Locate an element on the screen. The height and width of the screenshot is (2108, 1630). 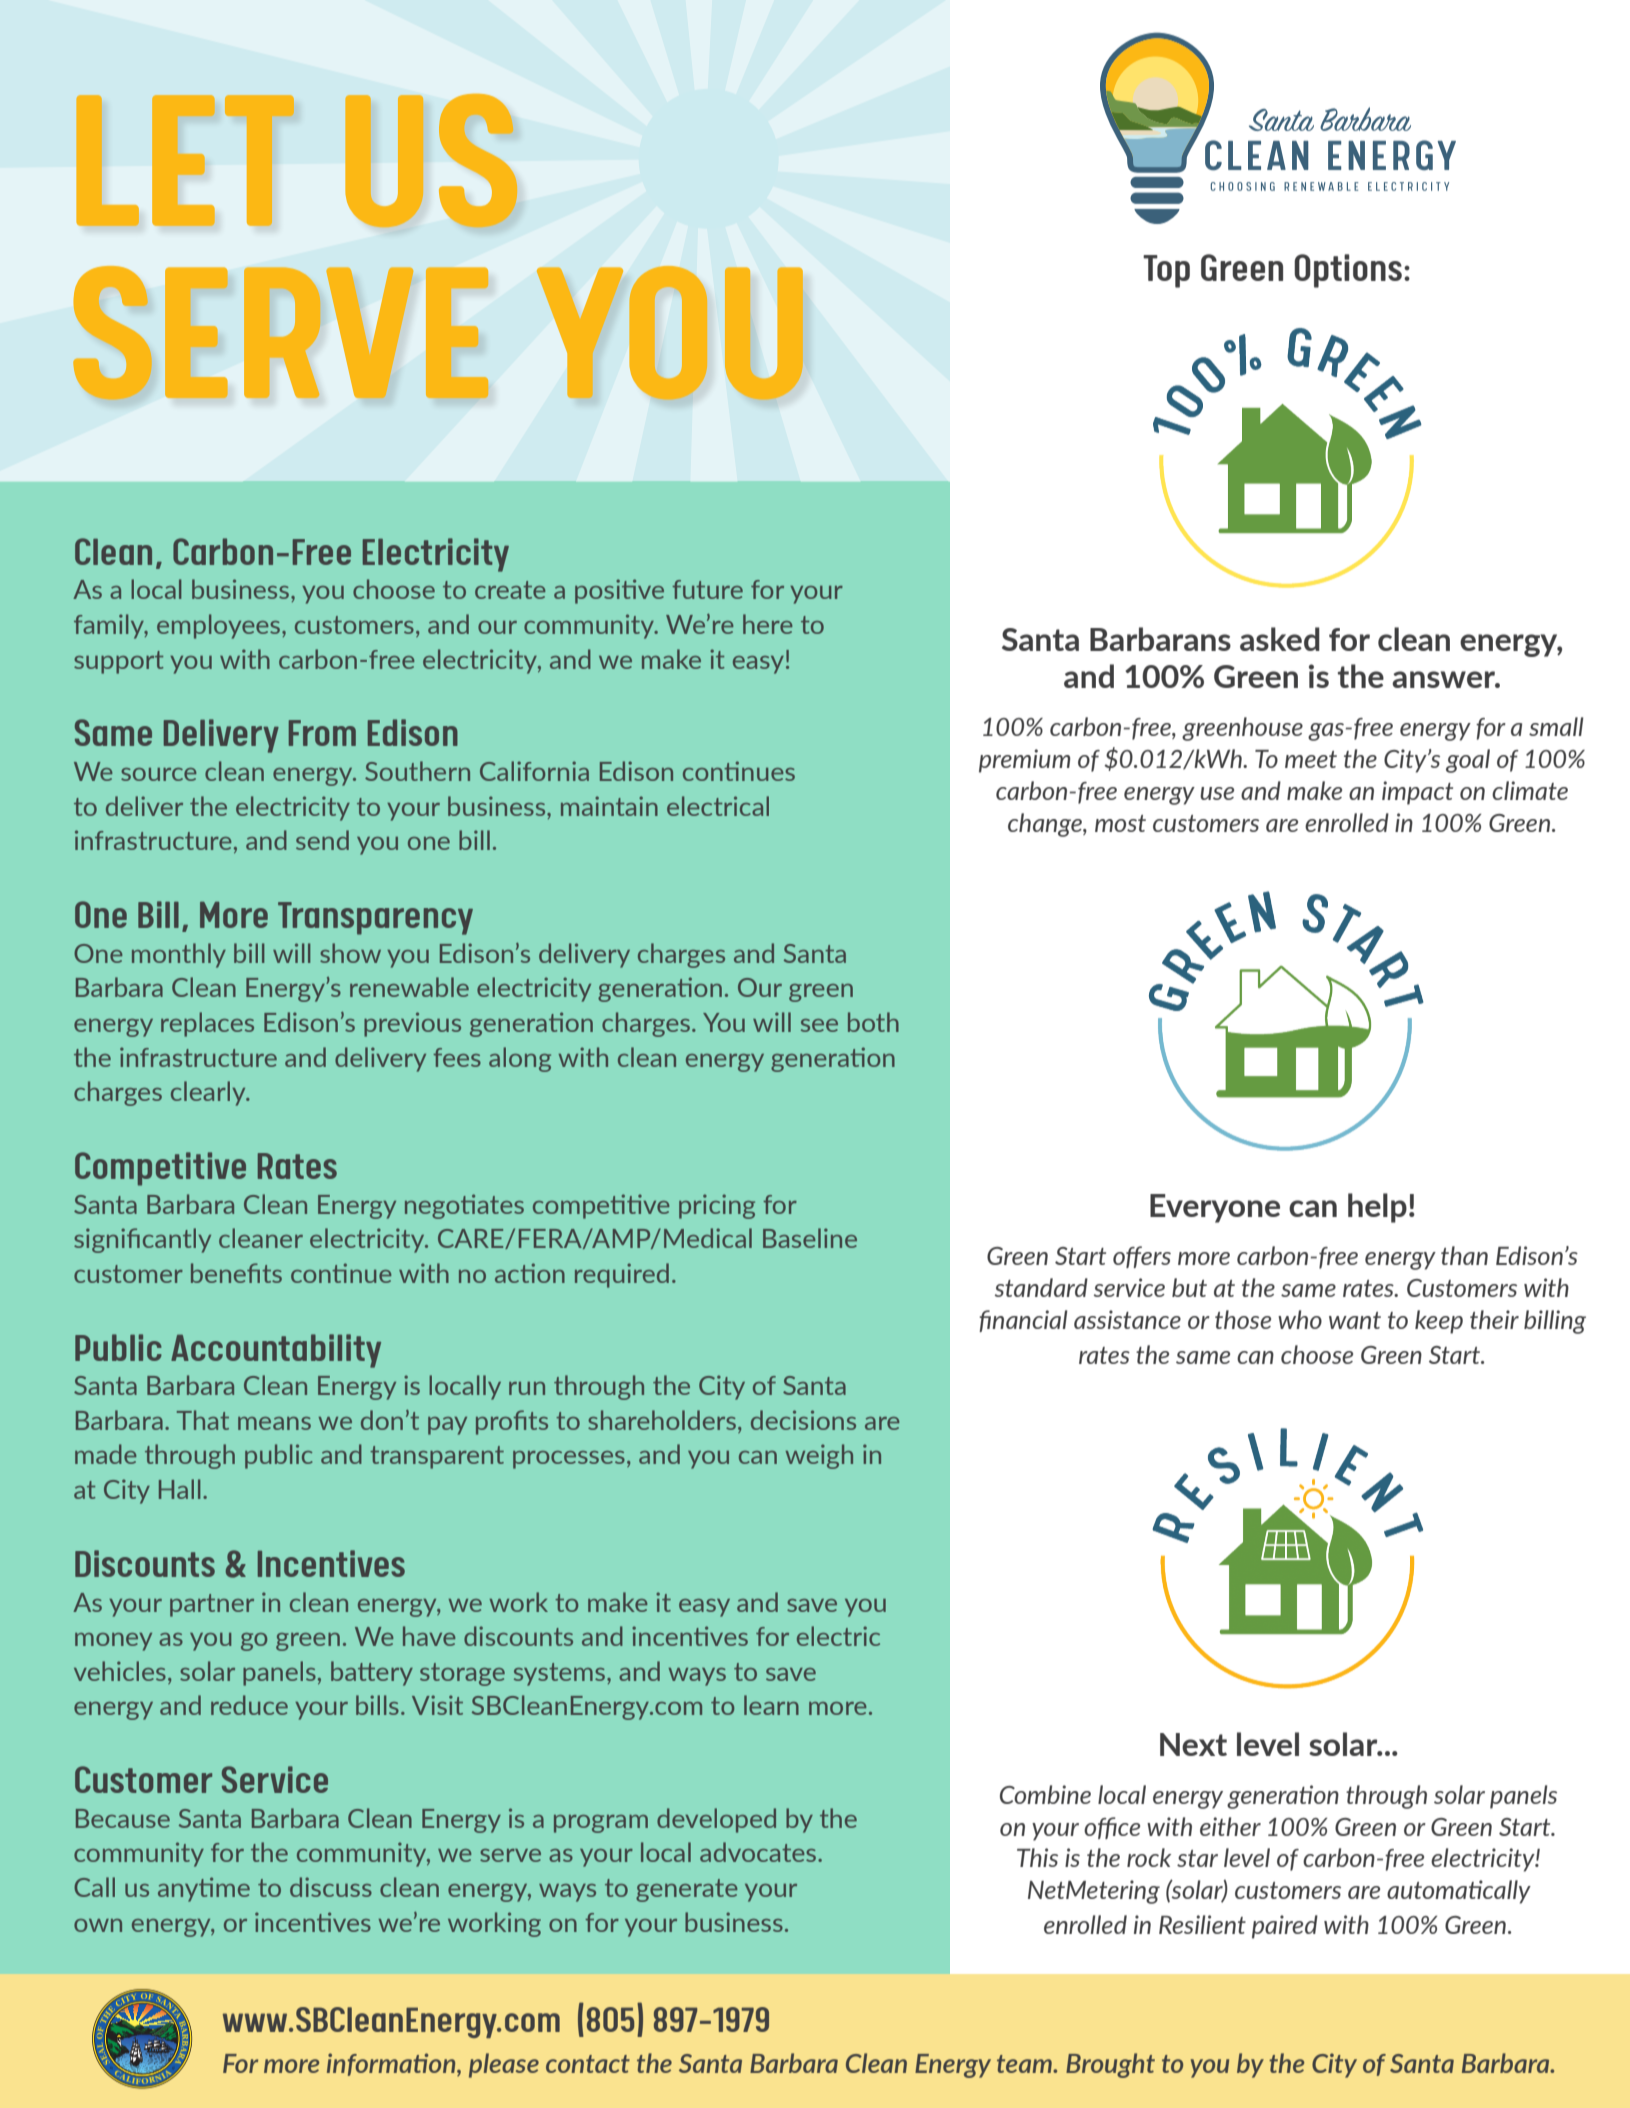
help is located at coordinates (1377, 1208).
